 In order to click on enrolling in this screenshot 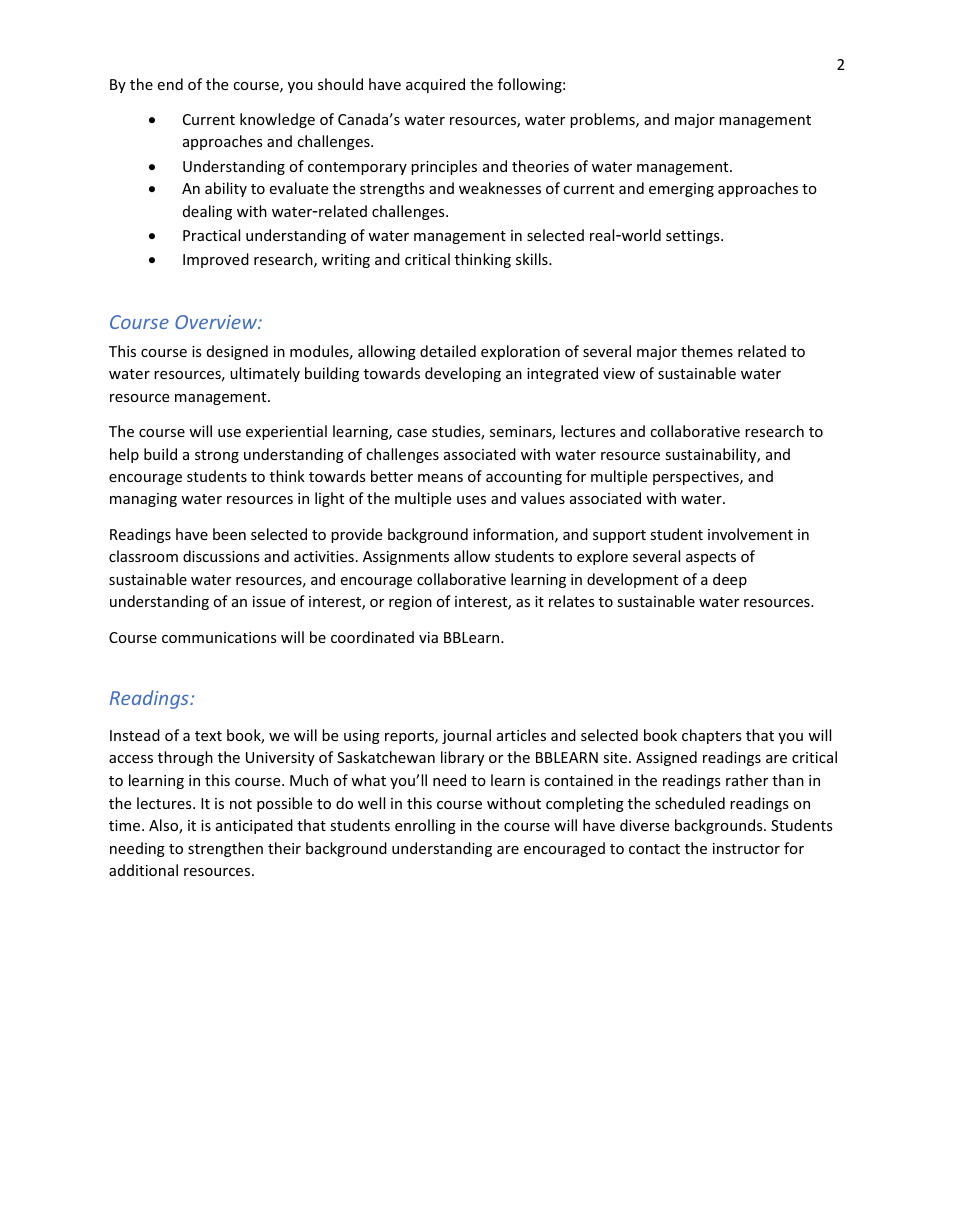, I will do `click(425, 826)`.
